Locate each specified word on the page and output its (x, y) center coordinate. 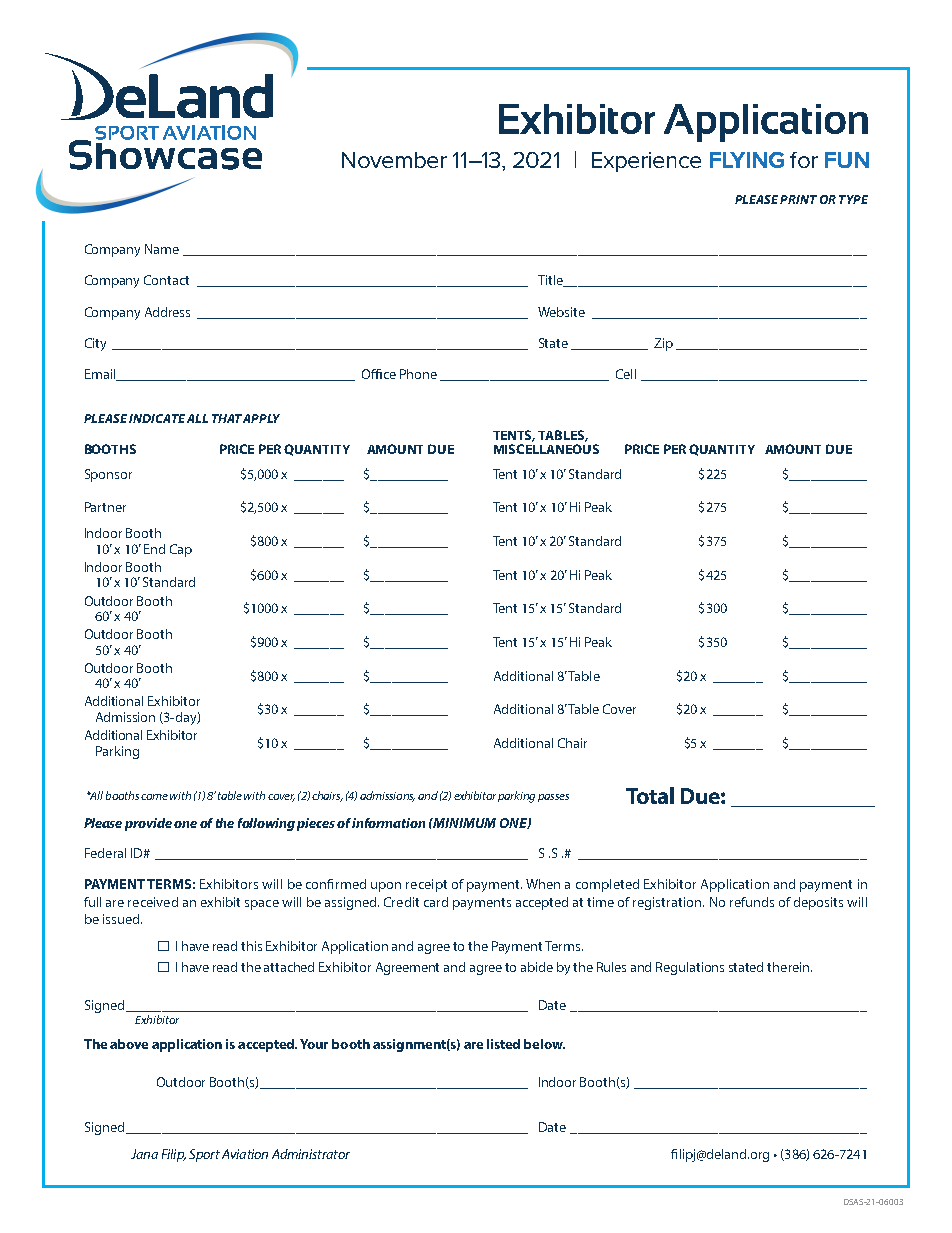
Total (650, 795)
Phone (418, 374)
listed (503, 1044)
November (394, 160)
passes (553, 798)
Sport (204, 1155)
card (436, 902)
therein (789, 967)
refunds (752, 902)
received (153, 902)
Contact (166, 280)
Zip (663, 344)
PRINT (798, 199)
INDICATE (157, 418)
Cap (181, 550)
